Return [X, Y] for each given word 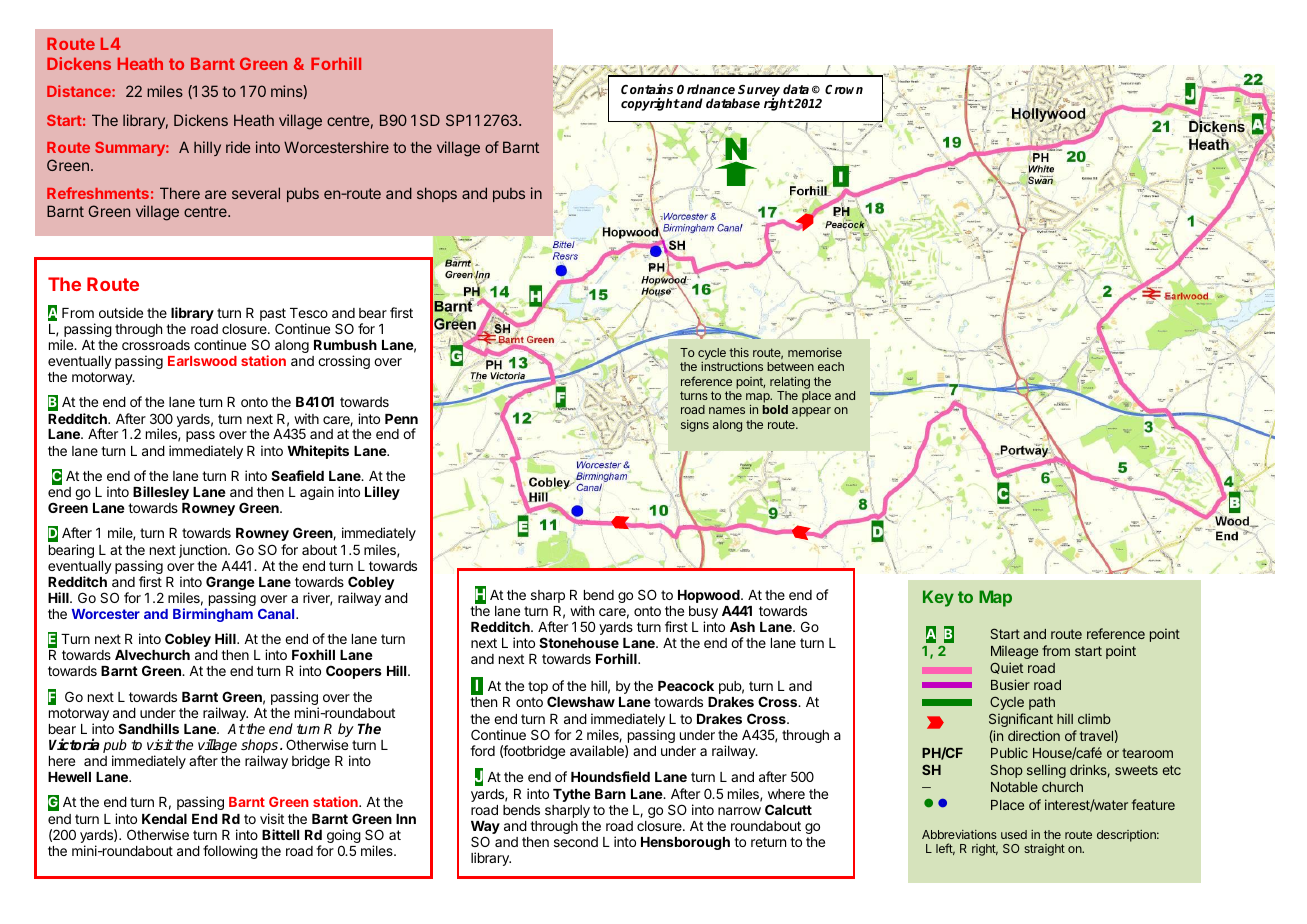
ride [238, 147]
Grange [230, 584]
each [831, 366]
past [273, 316]
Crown [844, 89]
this [739, 352]
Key [938, 598]
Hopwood [710, 596]
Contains [647, 89]
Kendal [164, 819]
